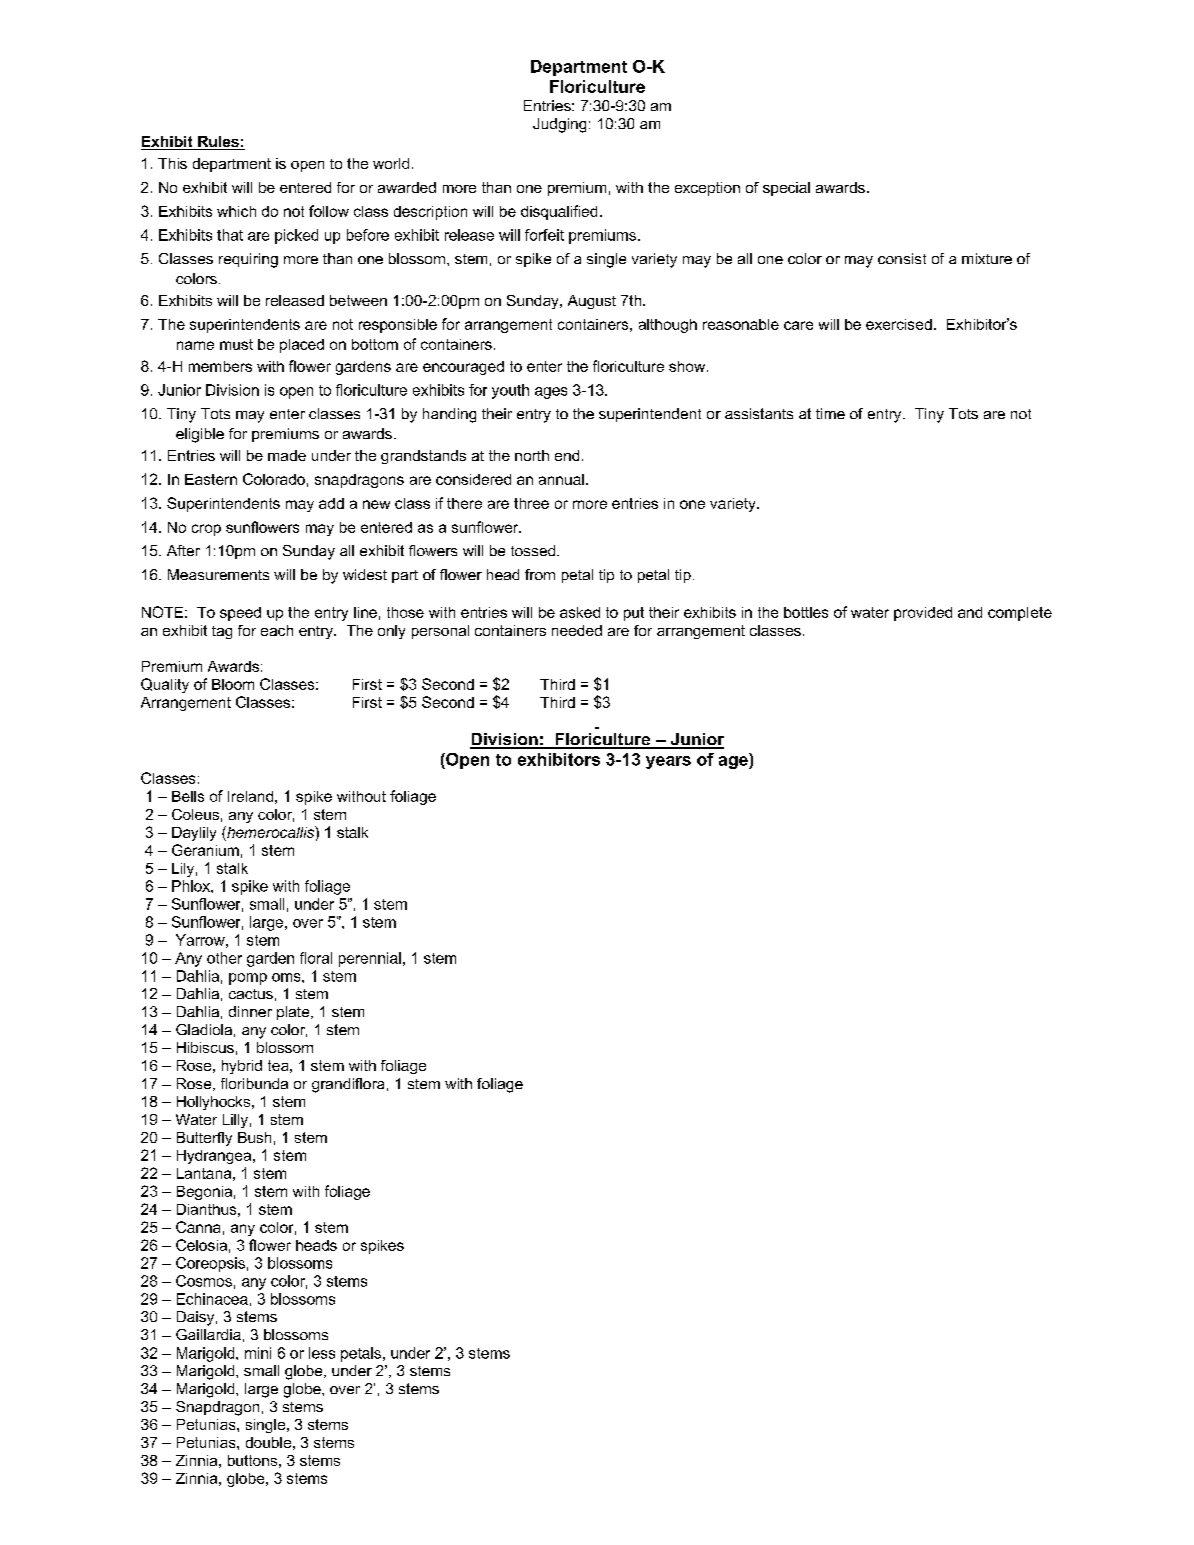 The image size is (1194, 1545). I want to click on Bloom, so click(233, 684).
